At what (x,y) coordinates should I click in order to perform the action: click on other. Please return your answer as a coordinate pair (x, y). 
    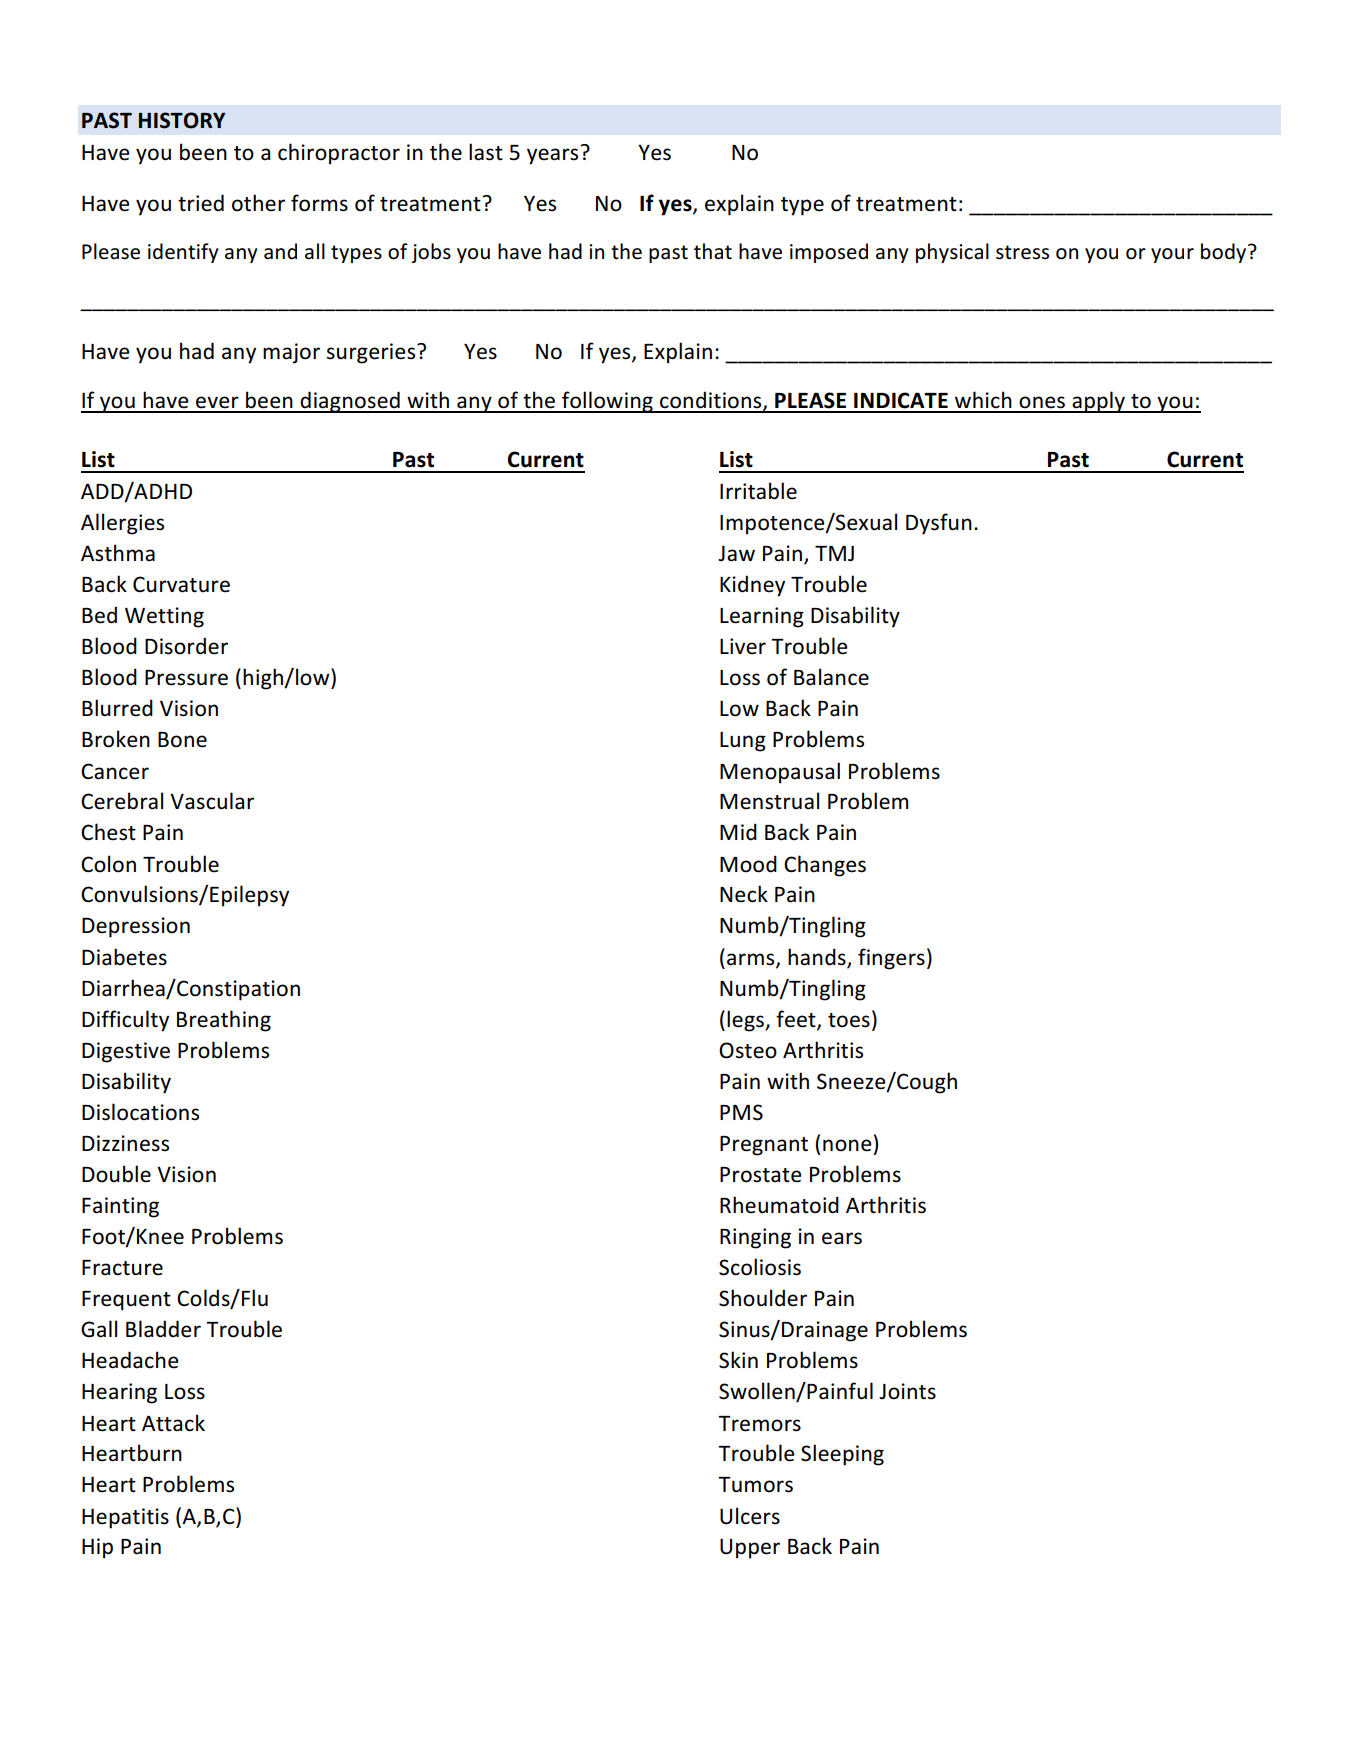
    Looking at the image, I should click on (258, 203).
